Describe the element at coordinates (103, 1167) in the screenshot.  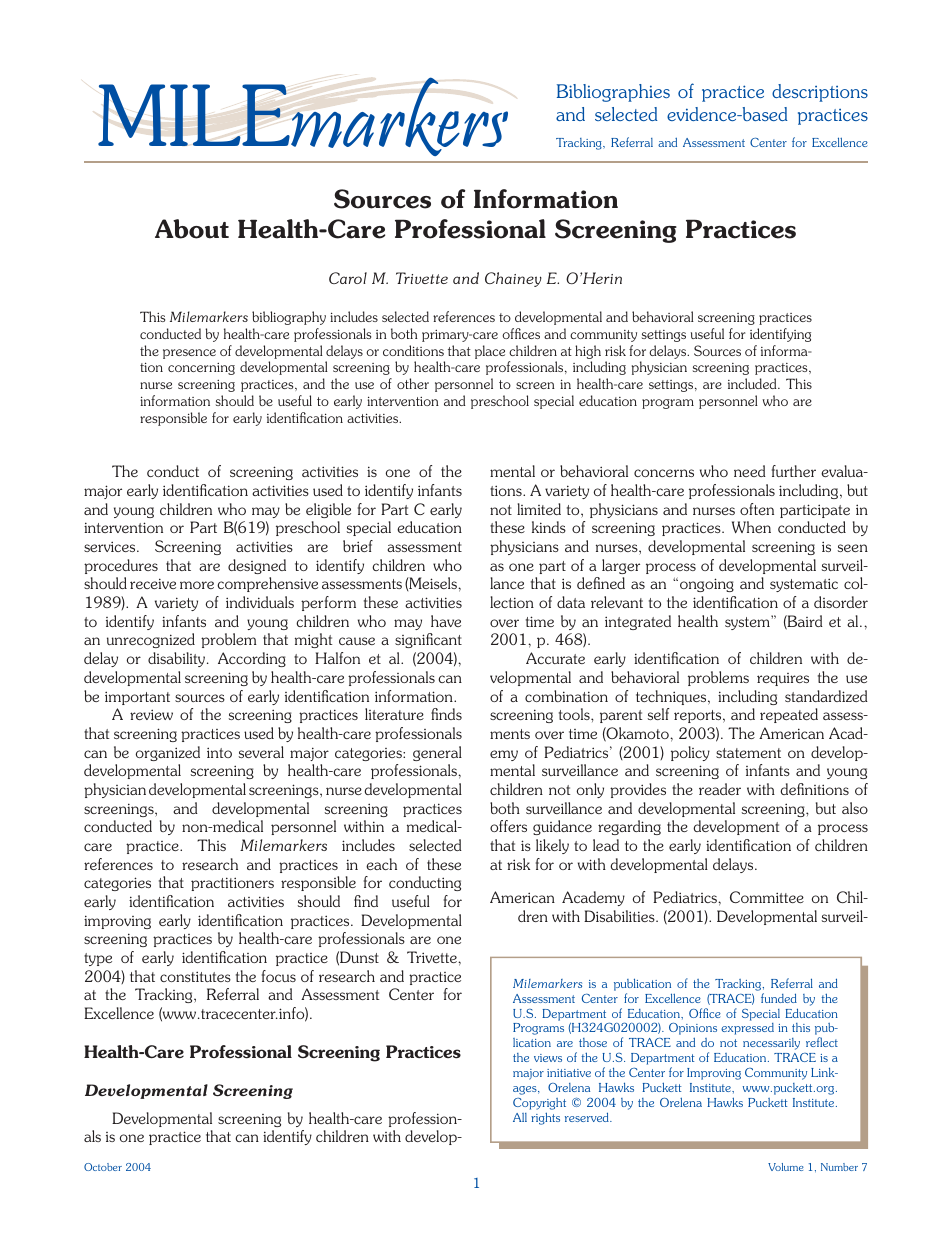
I see `October` at that location.
